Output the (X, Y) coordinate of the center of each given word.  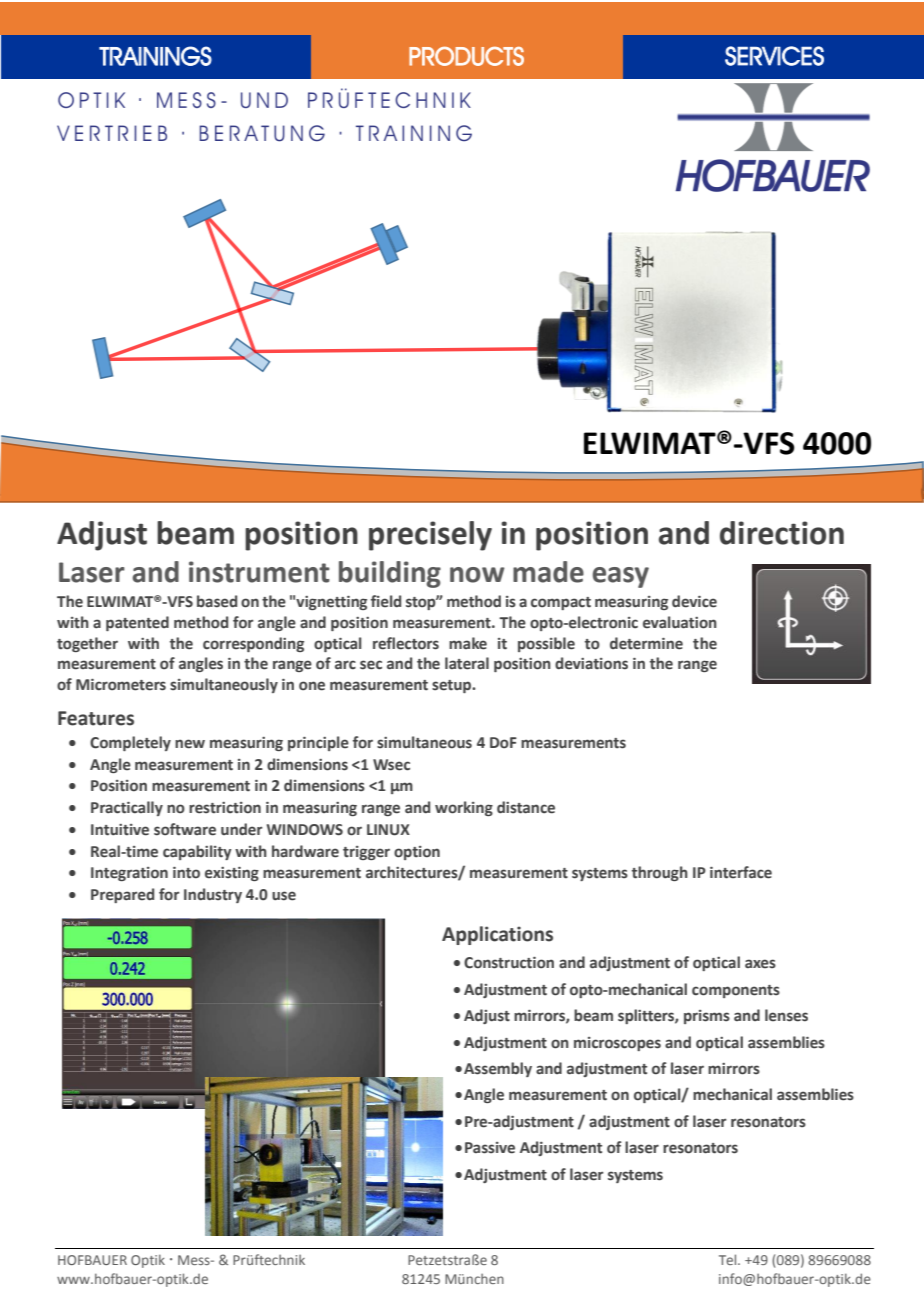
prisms (707, 1017)
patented (137, 623)
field (386, 601)
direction (782, 533)
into (186, 873)
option (417, 853)
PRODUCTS (466, 56)
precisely (430, 536)
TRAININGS (155, 56)
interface (741, 872)
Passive (490, 1148)
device (694, 601)
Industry (213, 895)
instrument (259, 572)
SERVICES (774, 56)
